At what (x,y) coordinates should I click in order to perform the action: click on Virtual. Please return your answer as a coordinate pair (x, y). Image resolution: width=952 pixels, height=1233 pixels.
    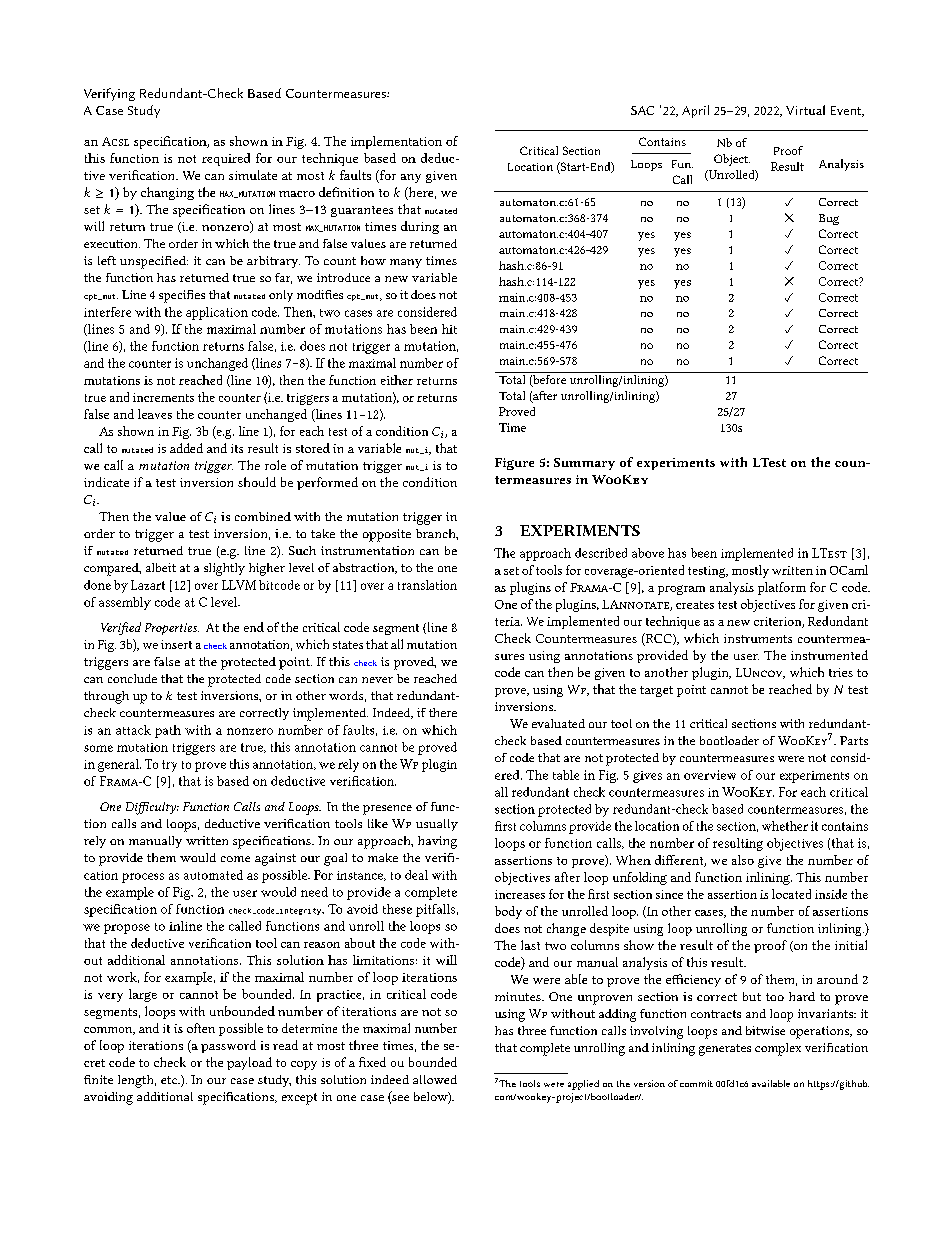
    Looking at the image, I should click on (805, 110).
